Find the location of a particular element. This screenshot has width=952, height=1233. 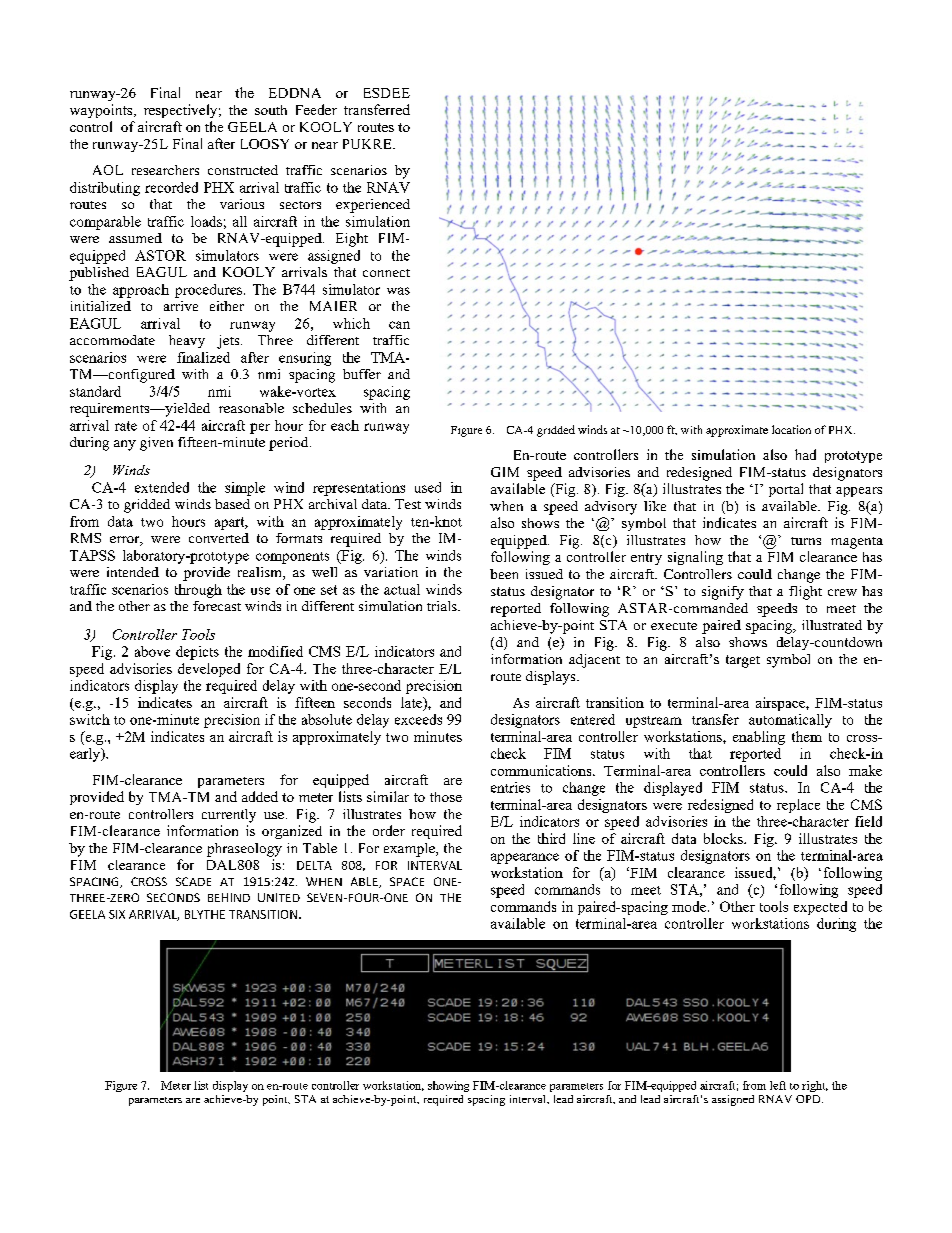

developed is located at coordinates (209, 670).
